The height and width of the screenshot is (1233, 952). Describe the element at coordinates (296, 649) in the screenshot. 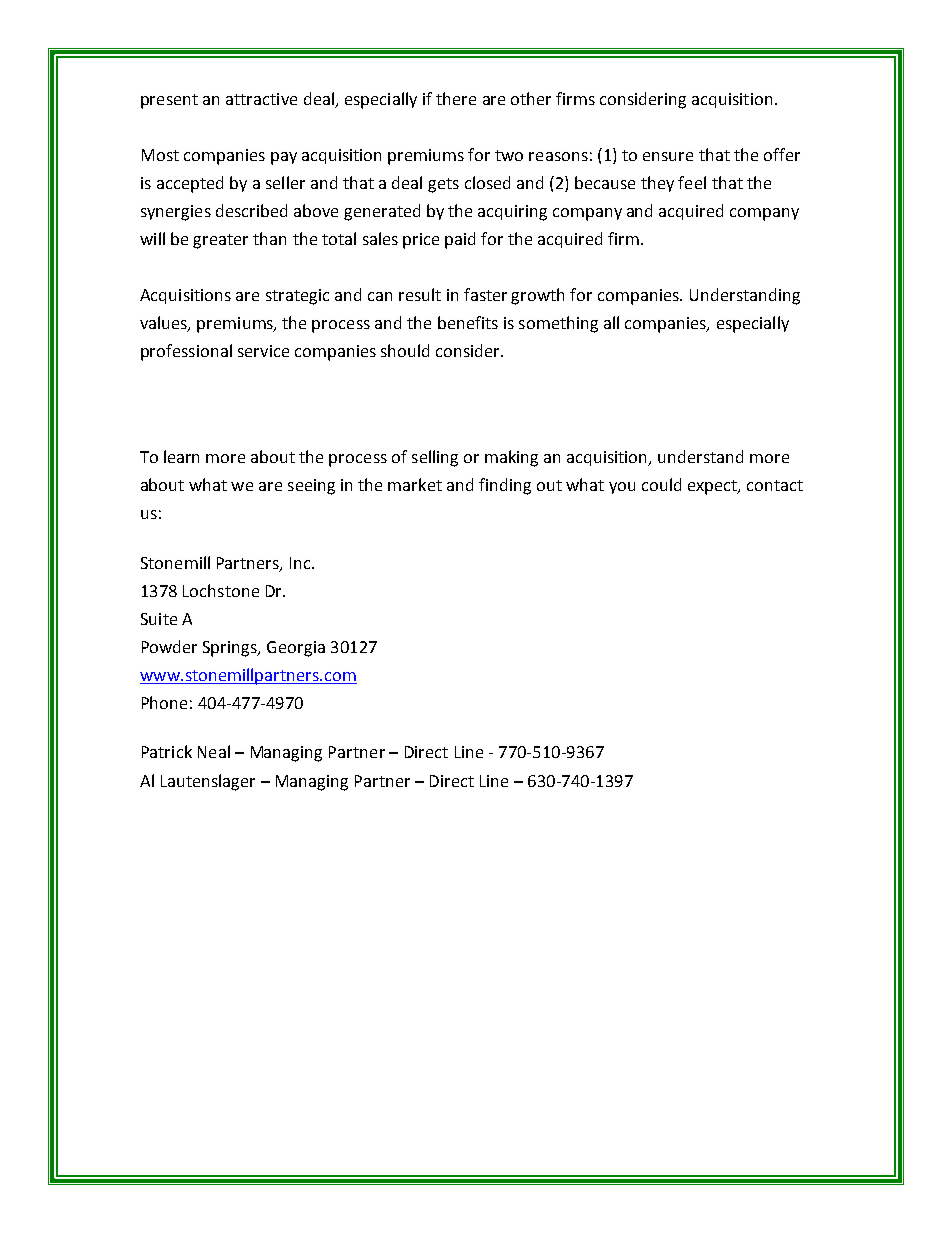

I see `Georgia` at that location.
